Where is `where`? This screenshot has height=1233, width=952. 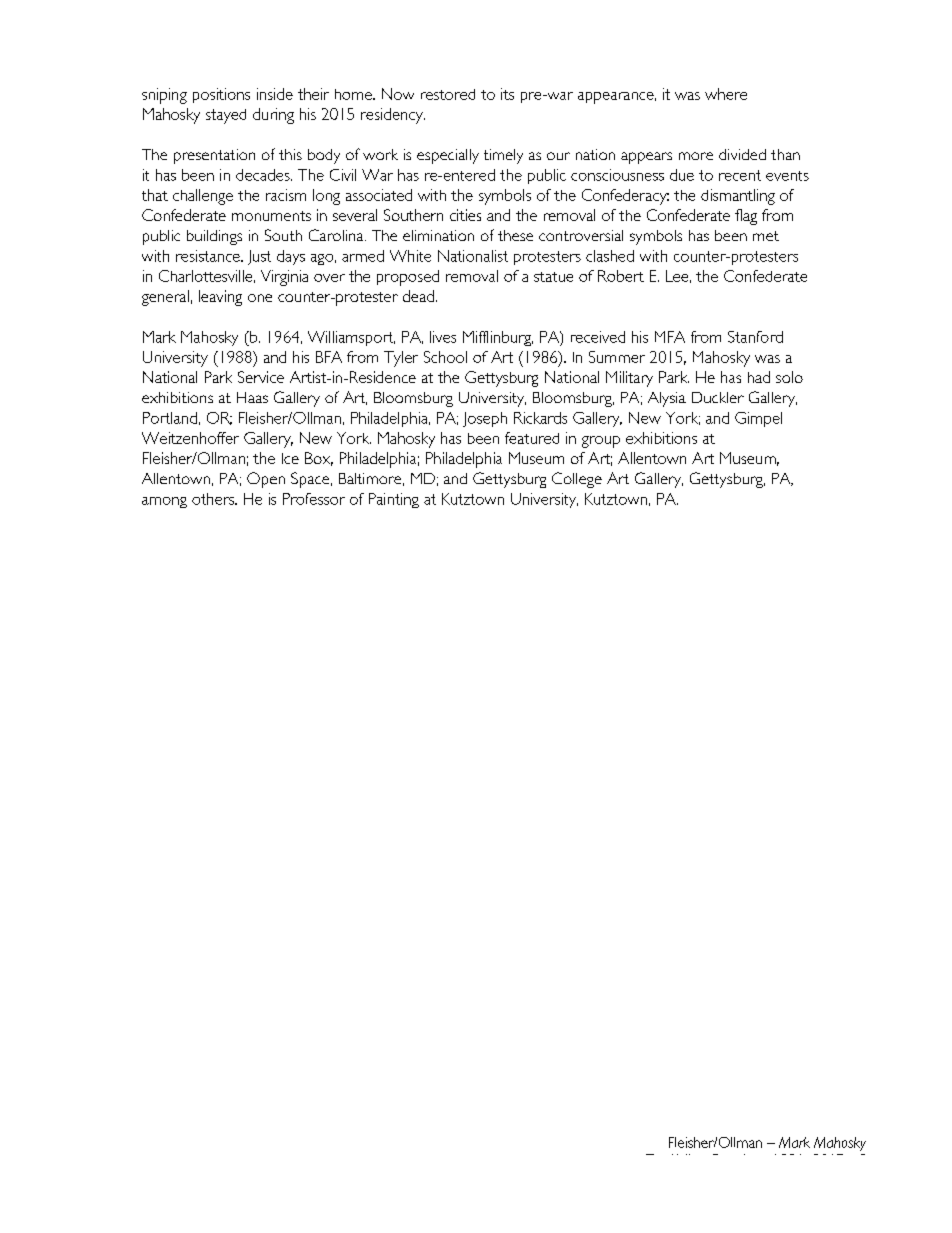
where is located at coordinates (726, 94).
